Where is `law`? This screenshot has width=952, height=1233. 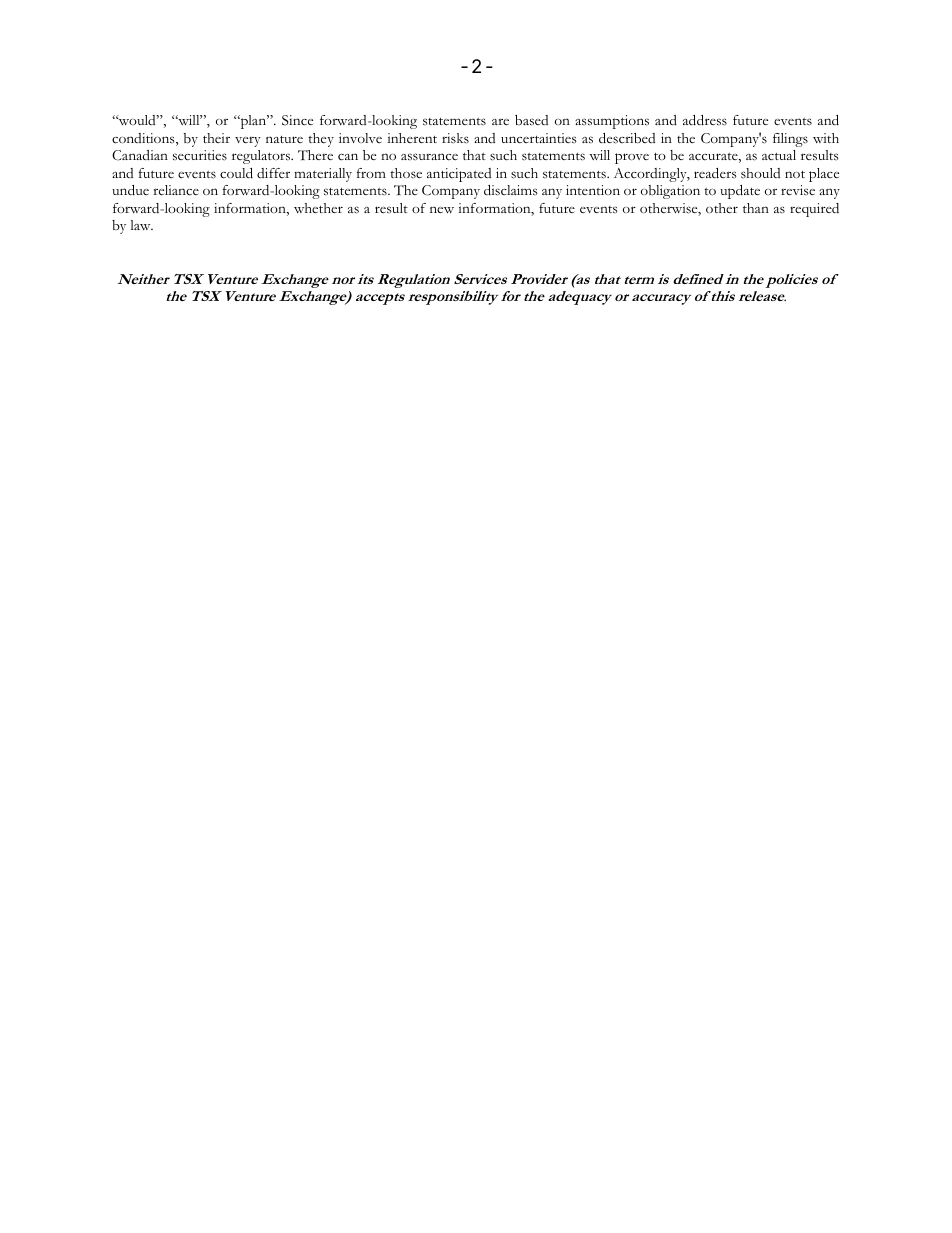 law is located at coordinates (141, 225).
